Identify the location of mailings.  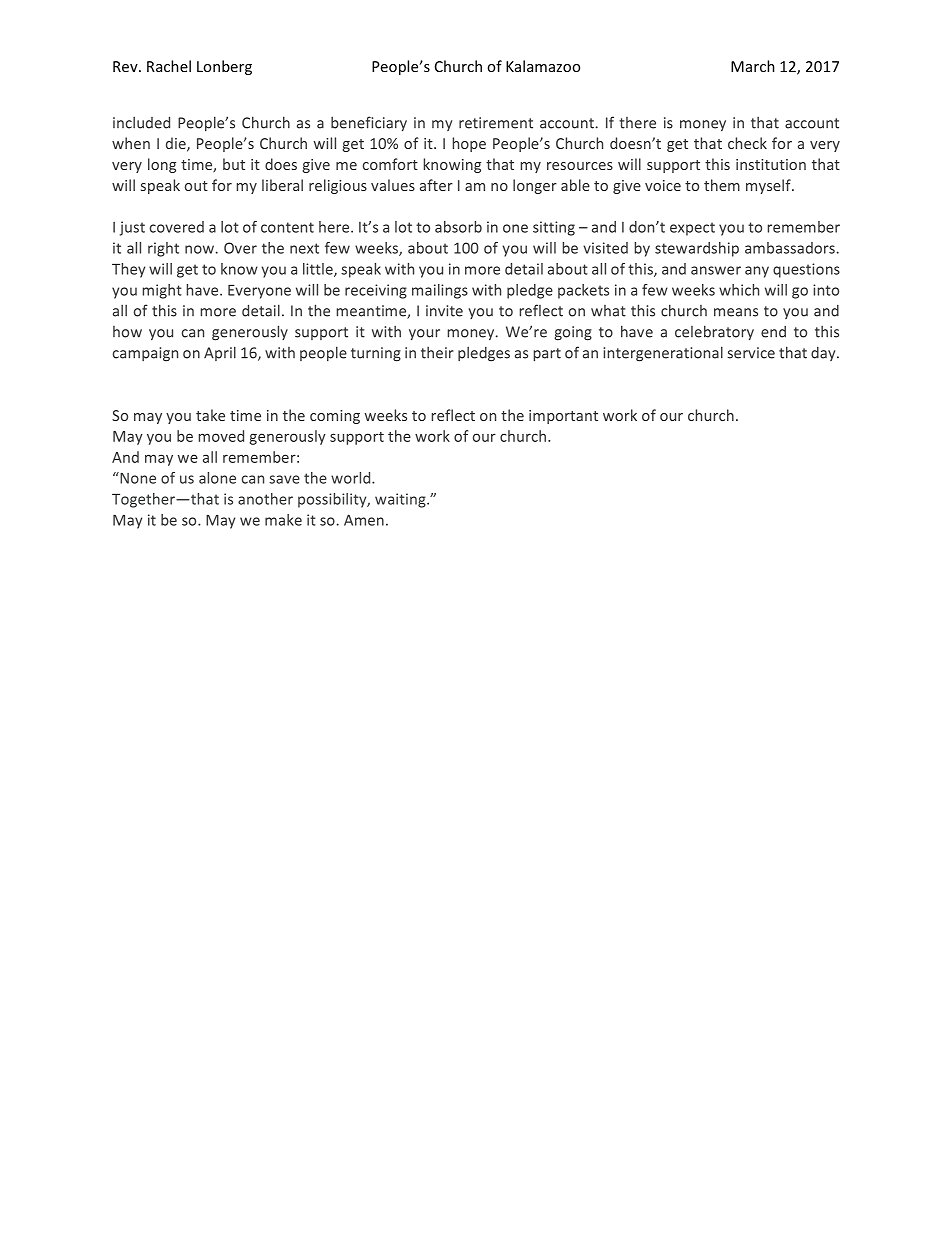
(440, 291).
